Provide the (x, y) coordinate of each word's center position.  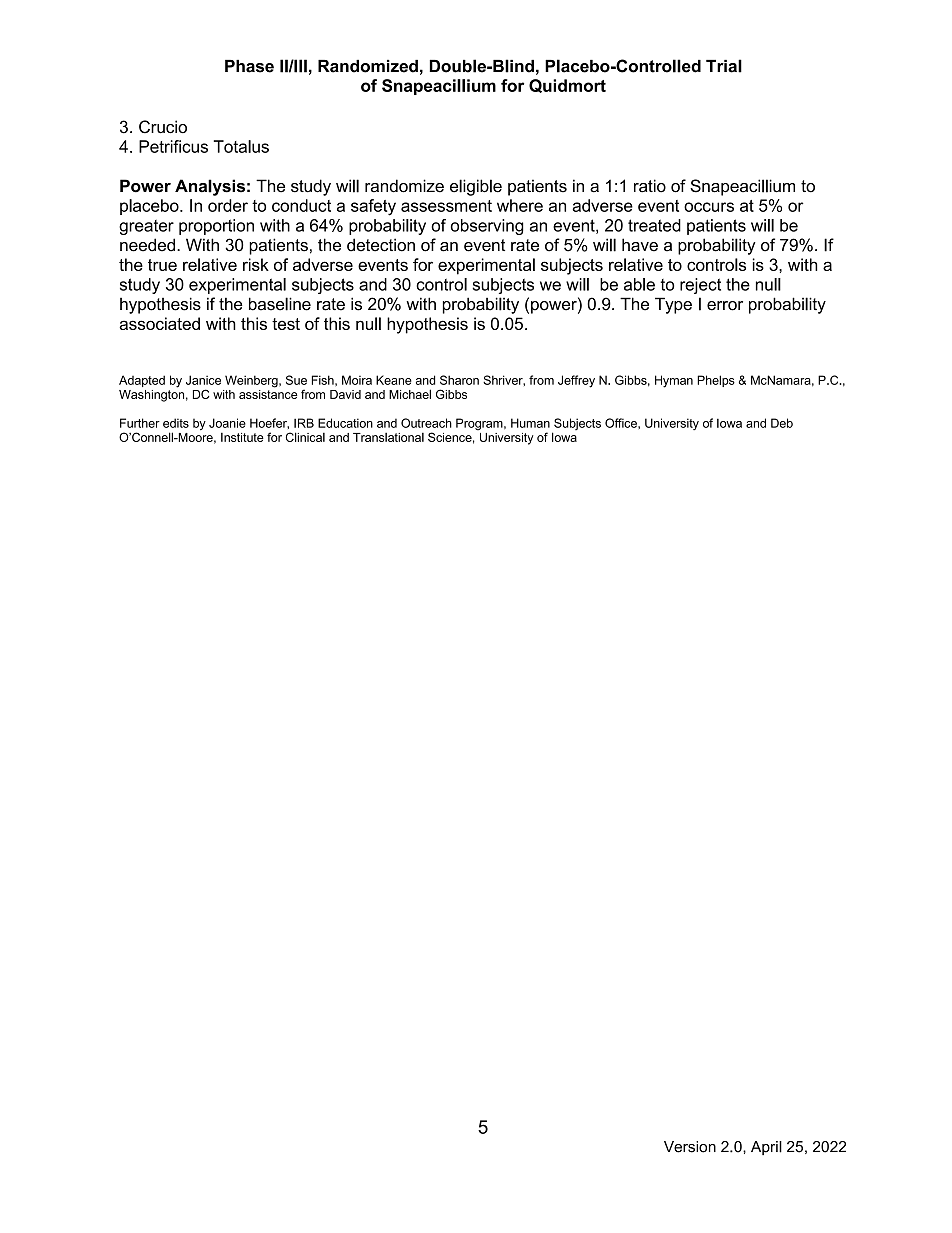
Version (690, 1147)
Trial (724, 66)
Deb (782, 423)
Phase (249, 66)
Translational (388, 437)
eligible (476, 187)
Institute (242, 437)
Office (622, 423)
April (766, 1148)
